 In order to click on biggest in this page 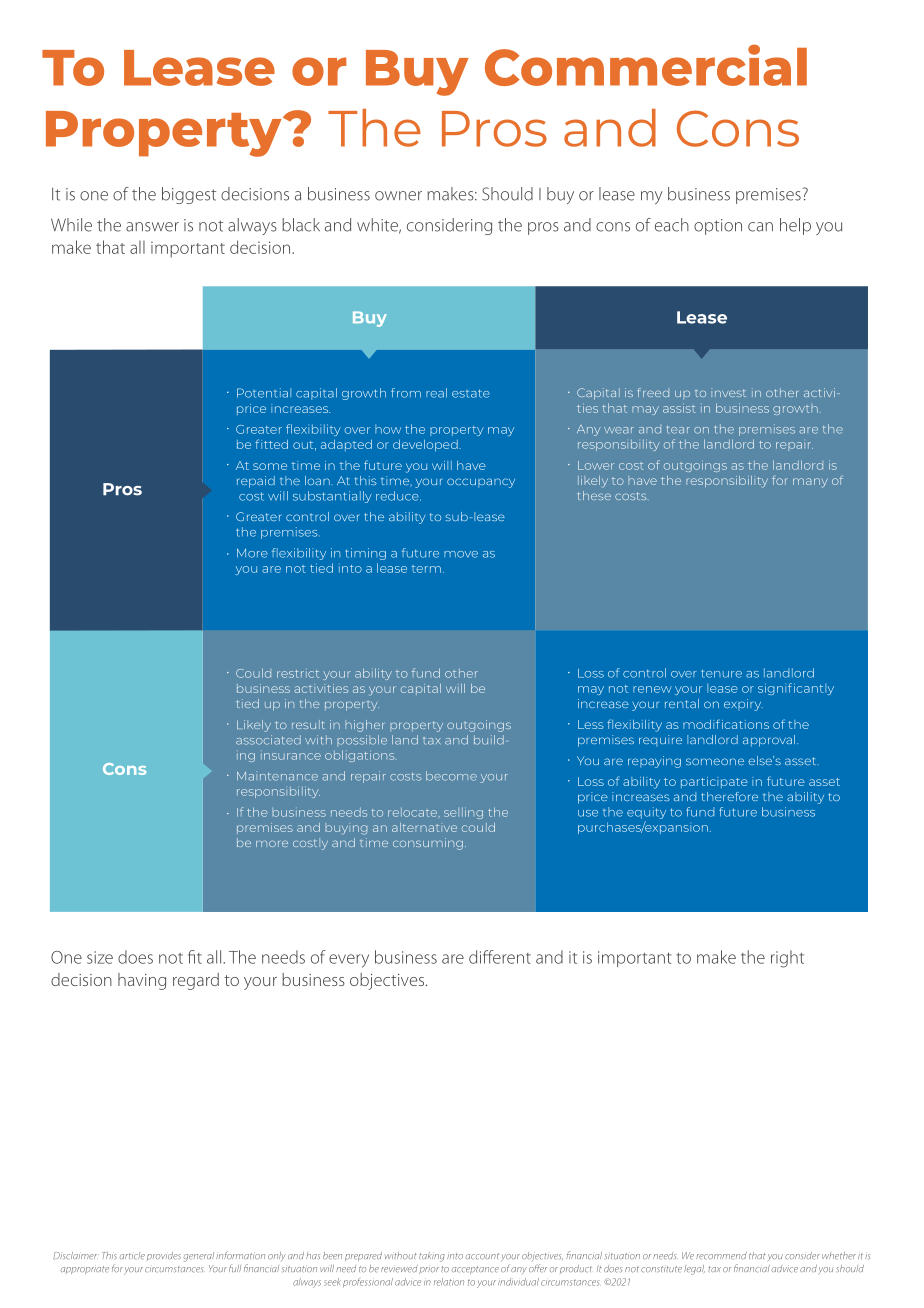, I will do `click(189, 195)`.
